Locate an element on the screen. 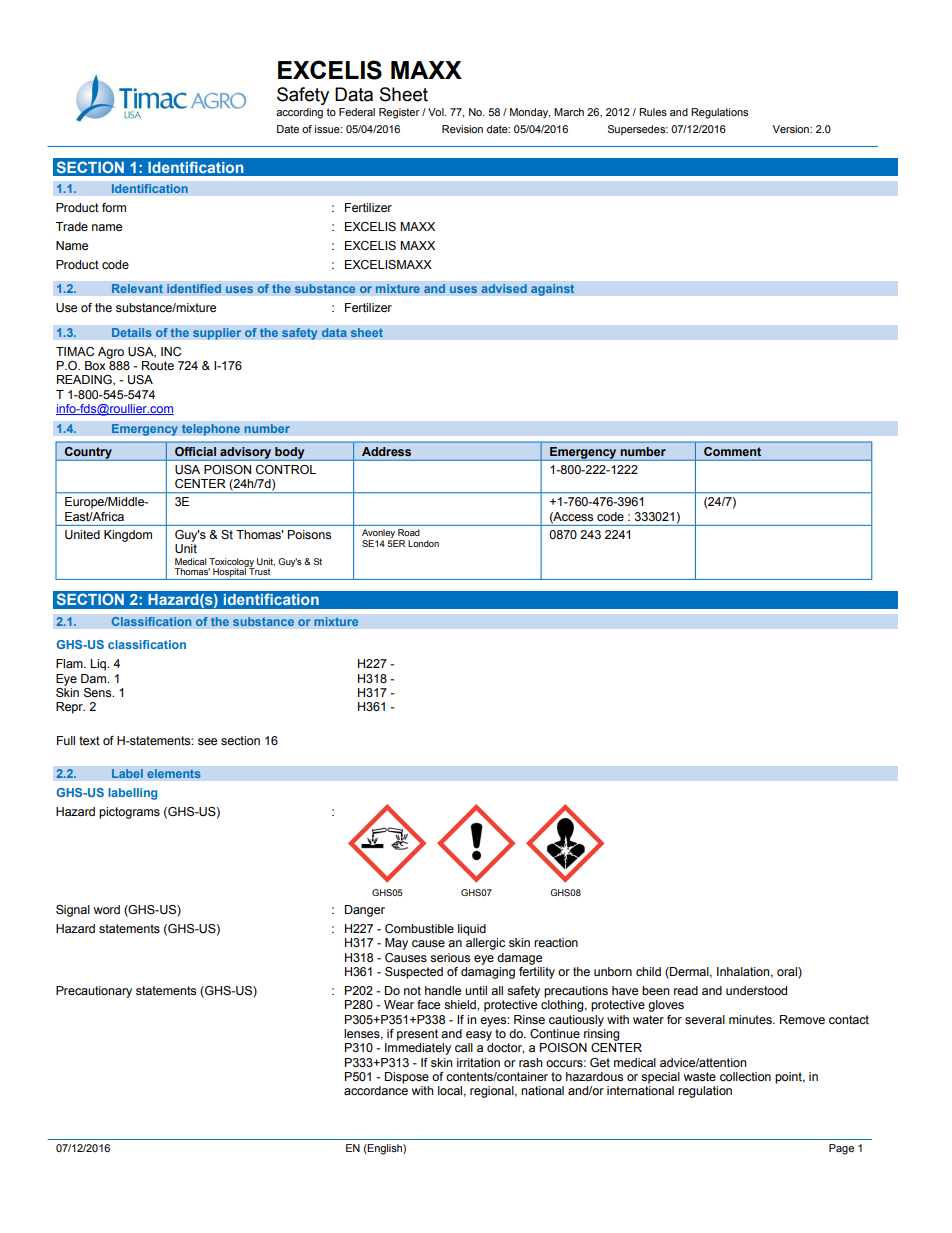  Dispose is located at coordinates (407, 1078).
